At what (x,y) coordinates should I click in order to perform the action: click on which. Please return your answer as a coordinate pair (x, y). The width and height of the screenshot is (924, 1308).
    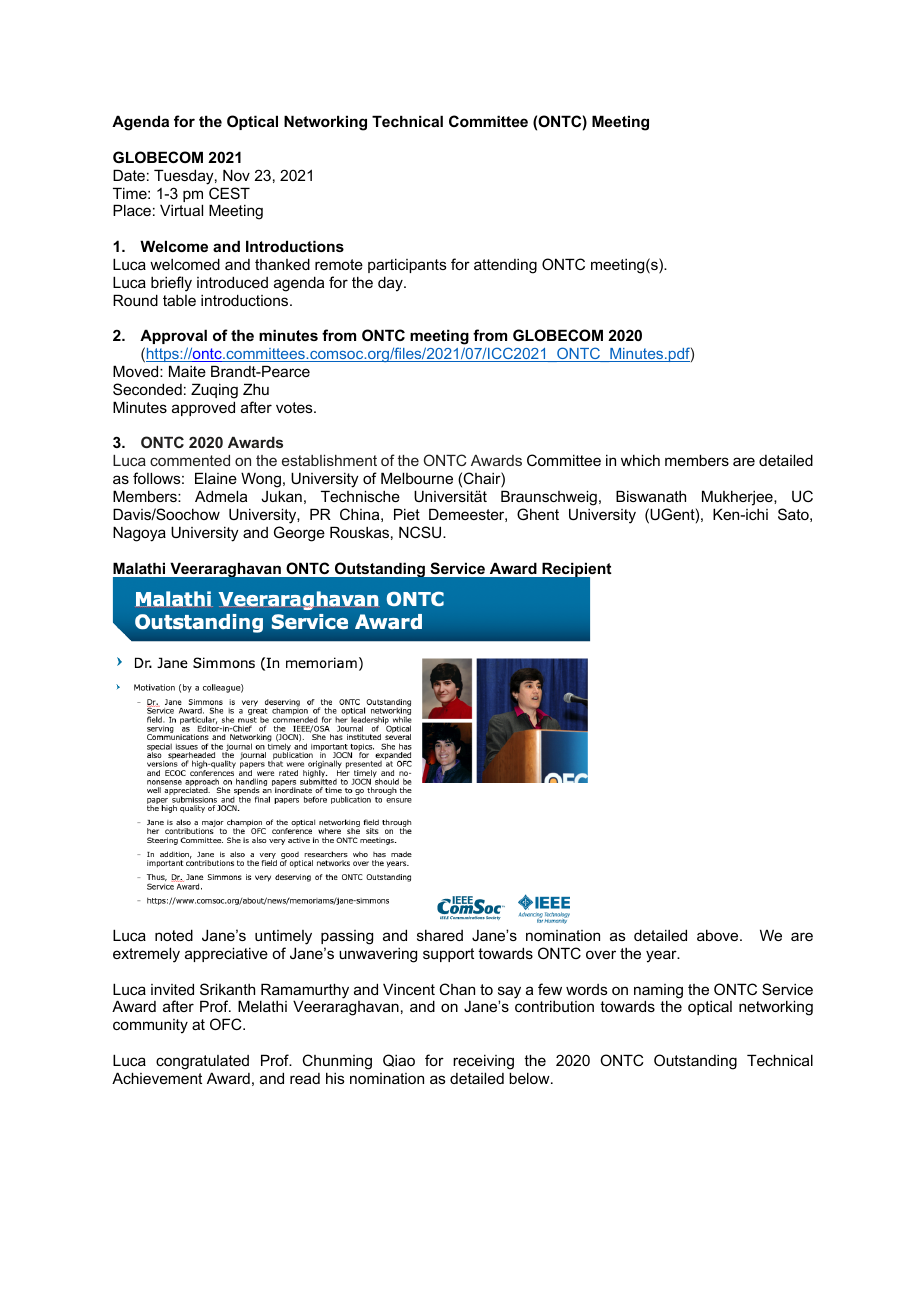
    Looking at the image, I should click on (640, 460).
